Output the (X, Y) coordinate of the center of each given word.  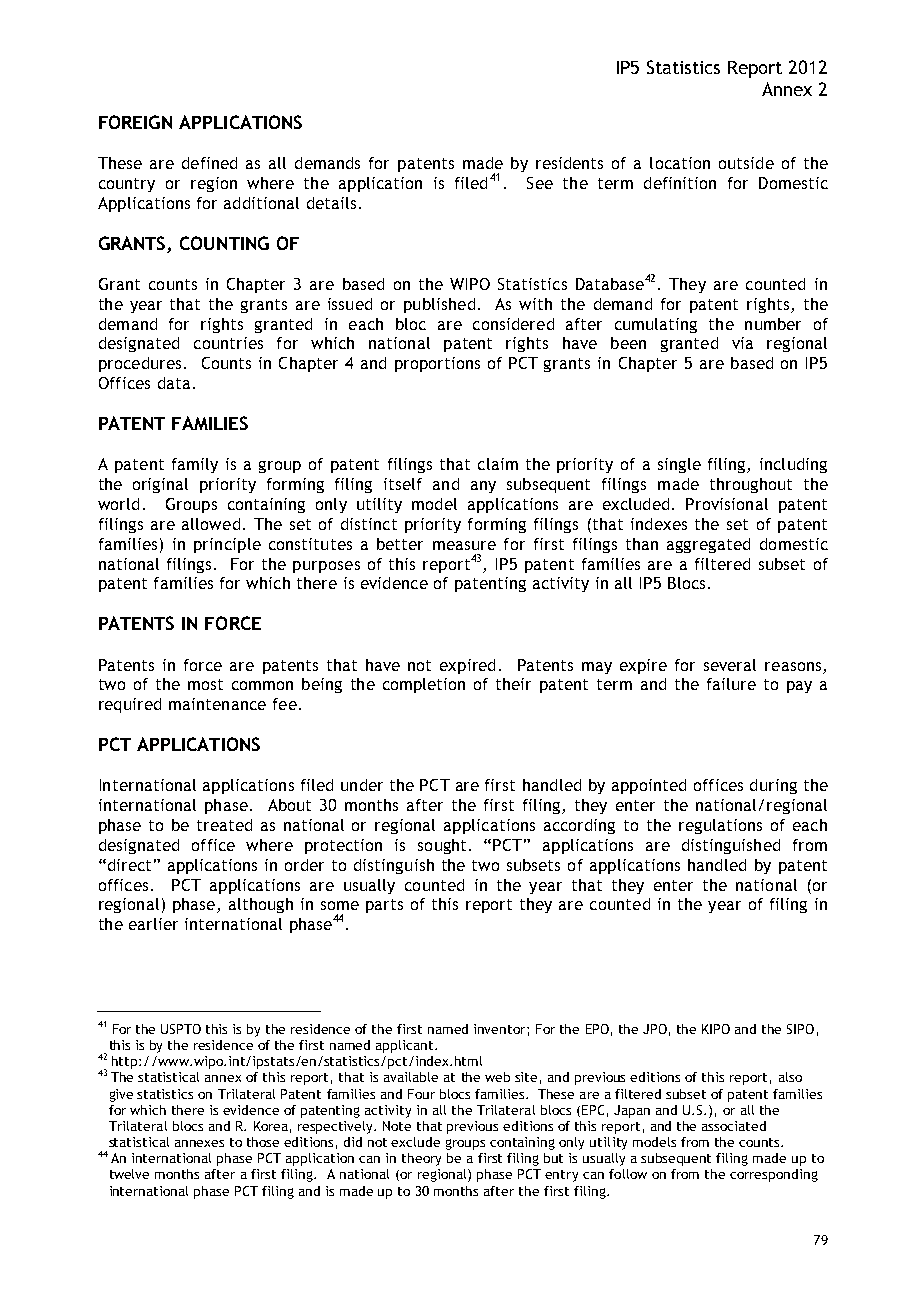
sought (442, 846)
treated (224, 825)
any (483, 487)
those (263, 1142)
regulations (720, 826)
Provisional (727, 504)
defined (209, 163)
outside (746, 163)
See (540, 183)
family (195, 465)
